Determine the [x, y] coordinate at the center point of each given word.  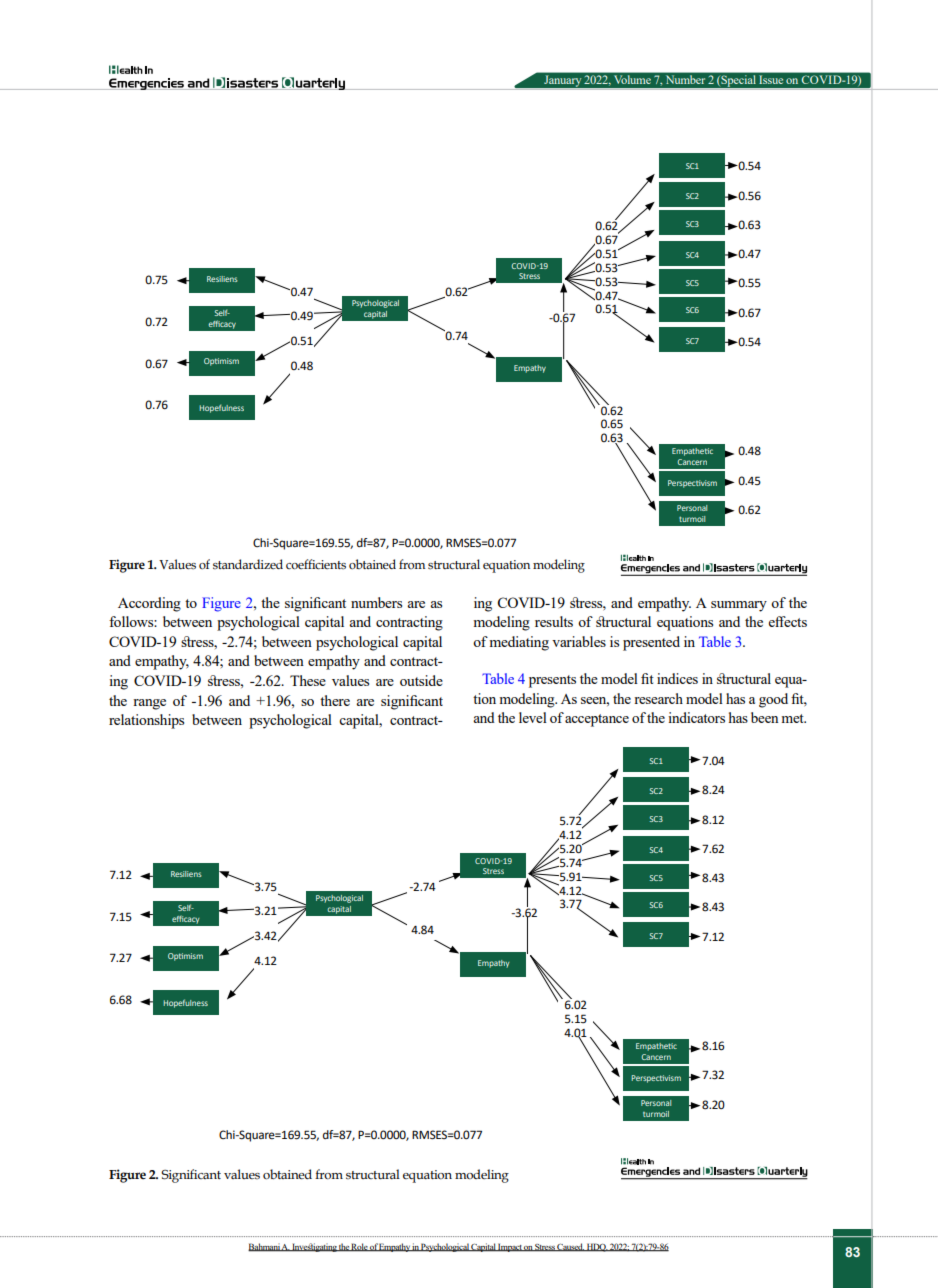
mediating [519, 643]
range [149, 704]
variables [579, 641]
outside [421, 680]
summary [739, 606]
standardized [248, 564]
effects [788, 621]
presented [651, 643]
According [149, 604]
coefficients [316, 564]
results [554, 621]
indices [677, 678]
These [308, 680]
